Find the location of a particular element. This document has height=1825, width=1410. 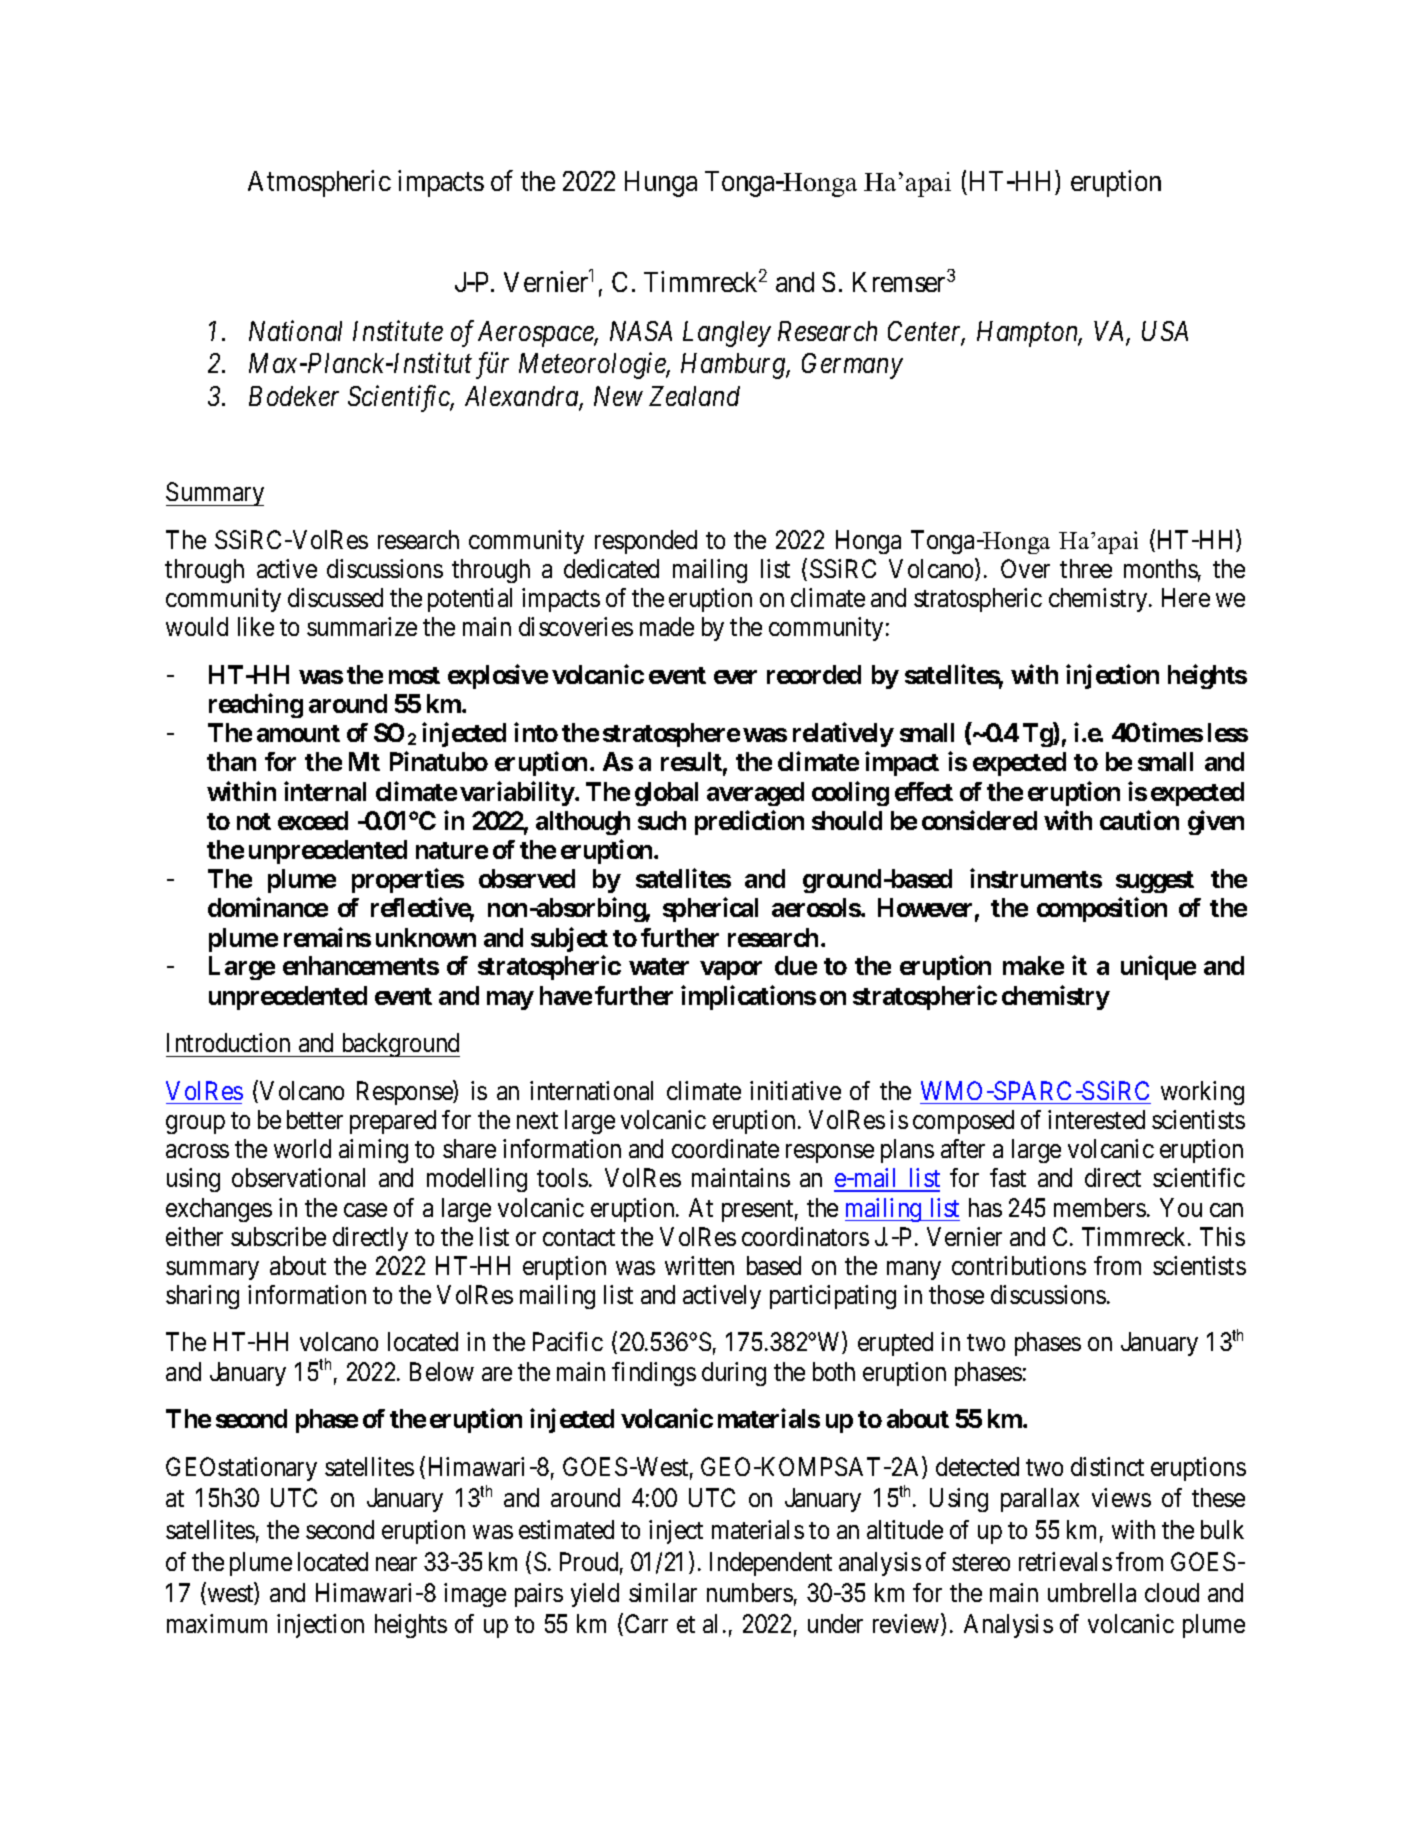

numbers is located at coordinates (750, 1592).
